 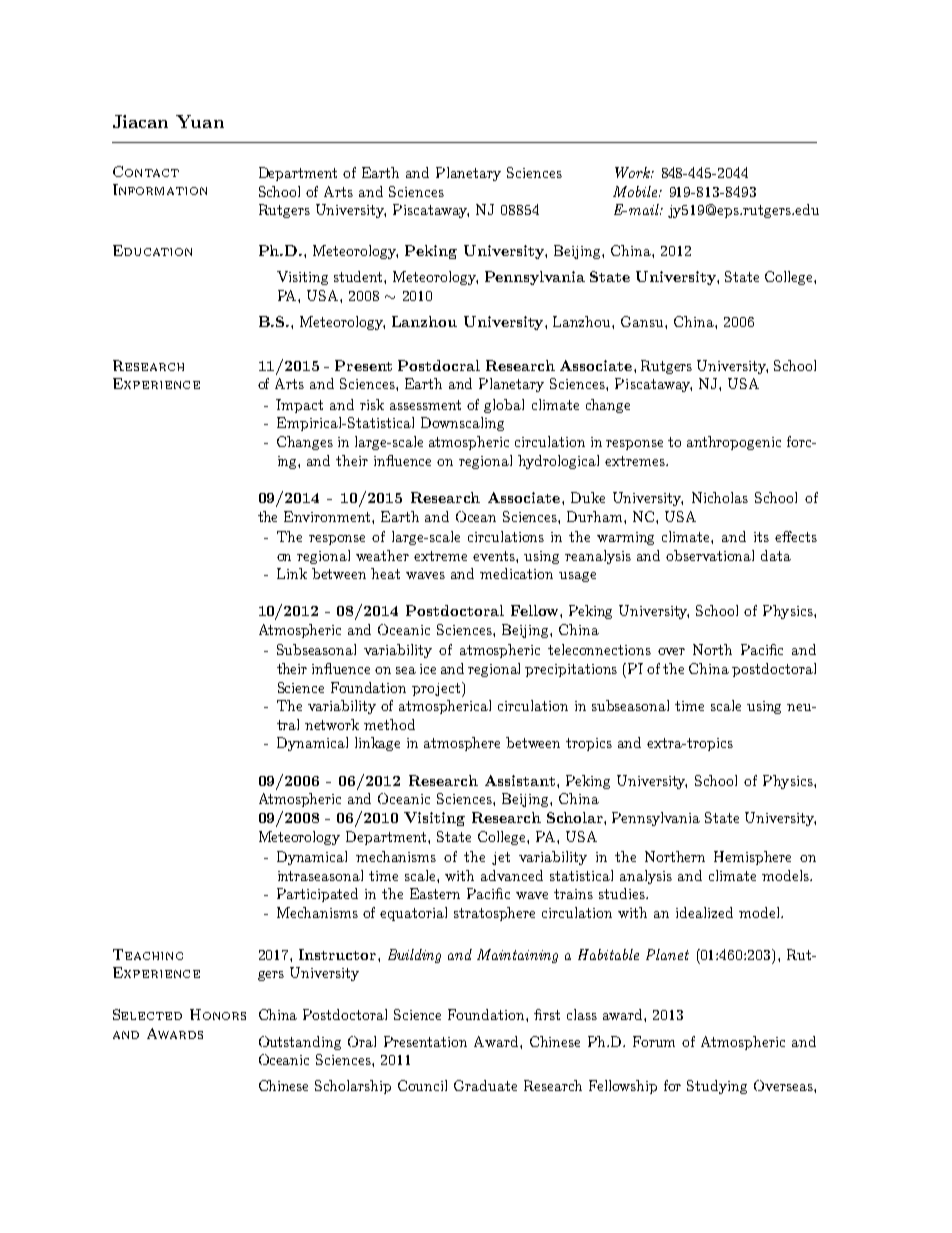 I want to click on Studying, so click(x=717, y=1087).
